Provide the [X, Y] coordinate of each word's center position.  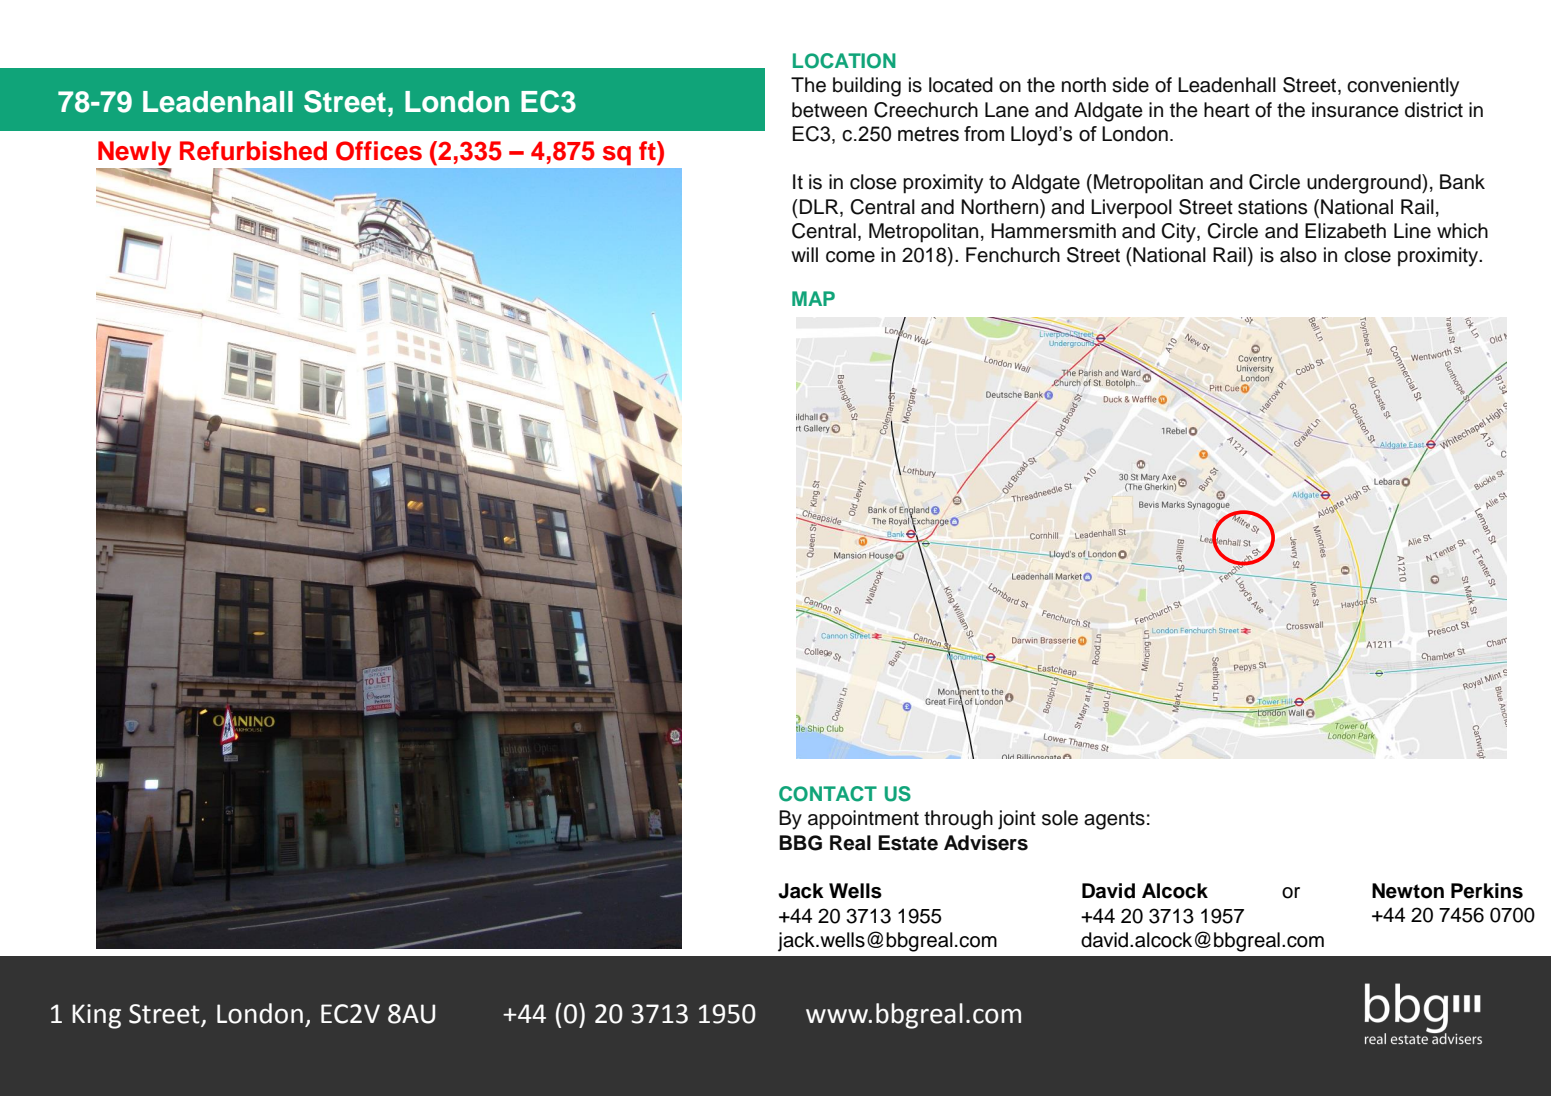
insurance [1355, 110]
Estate [908, 843]
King [96, 1016]
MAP [813, 298]
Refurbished [253, 151]
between [829, 110]
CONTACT [828, 794]
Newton [1408, 891]
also [1298, 255]
